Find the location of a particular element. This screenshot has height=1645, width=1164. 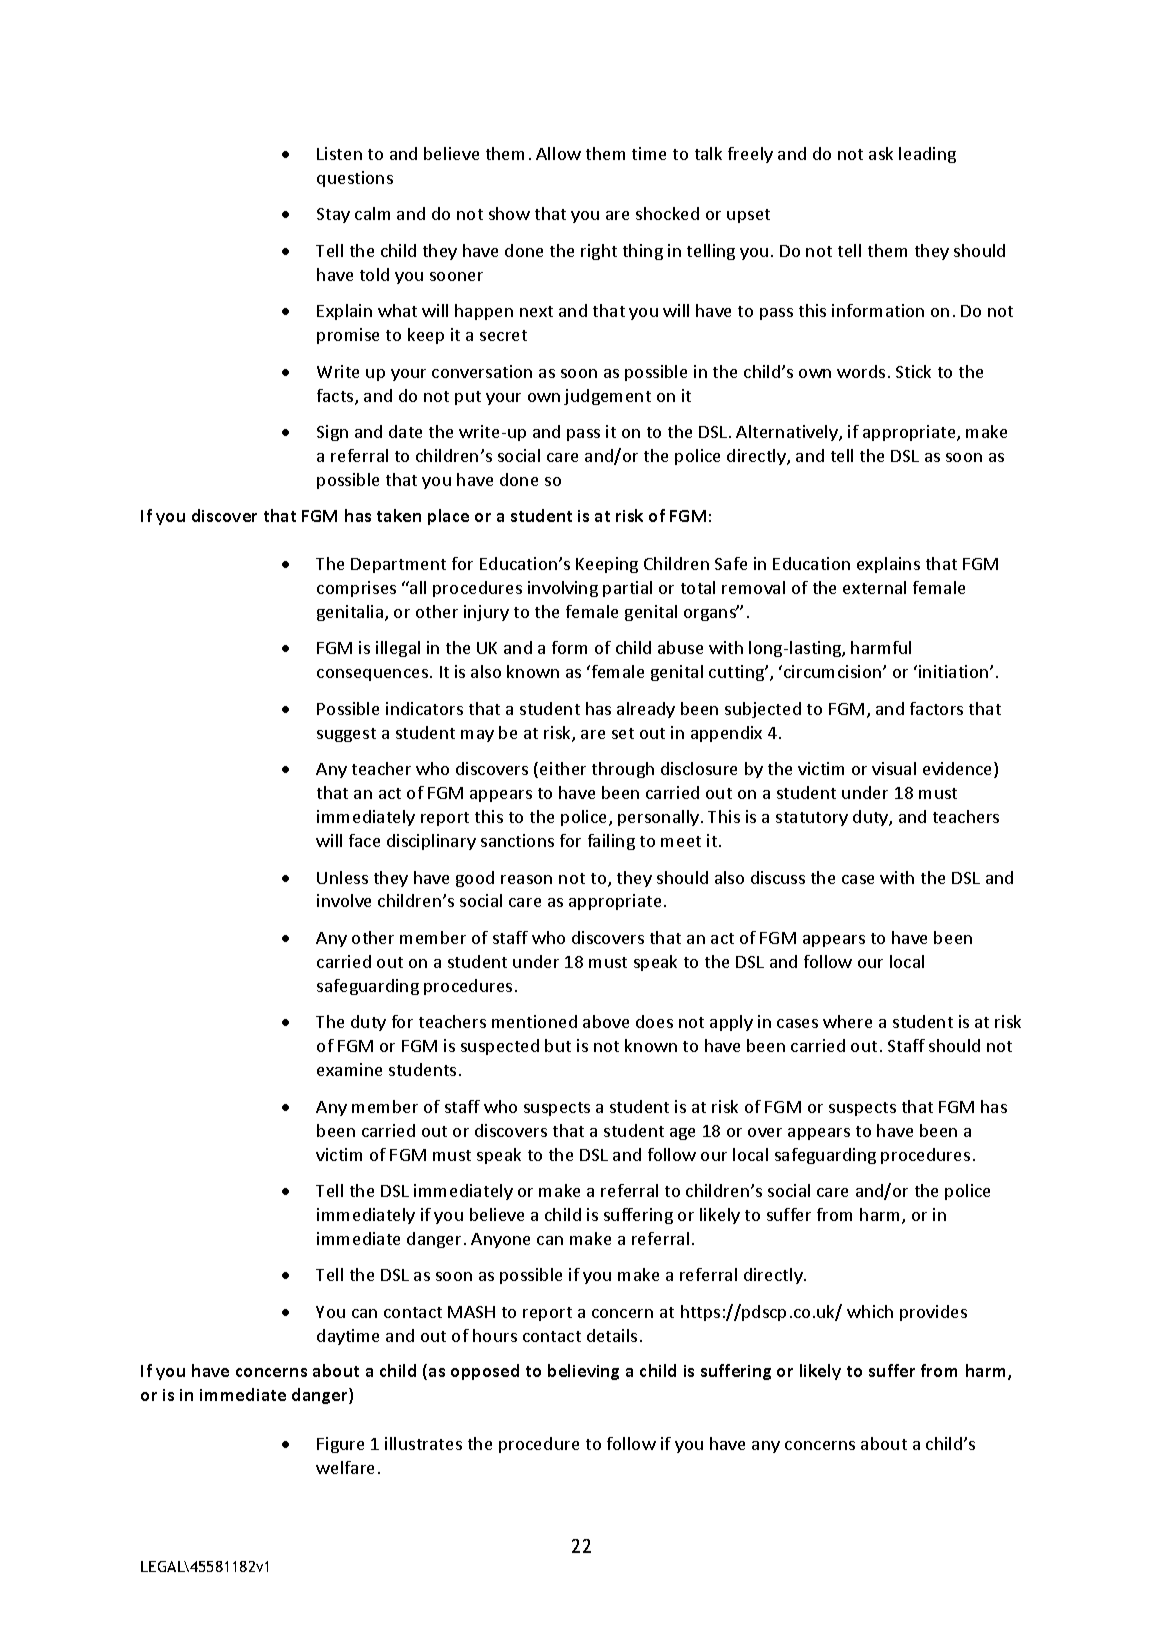

believing is located at coordinates (583, 1372).
